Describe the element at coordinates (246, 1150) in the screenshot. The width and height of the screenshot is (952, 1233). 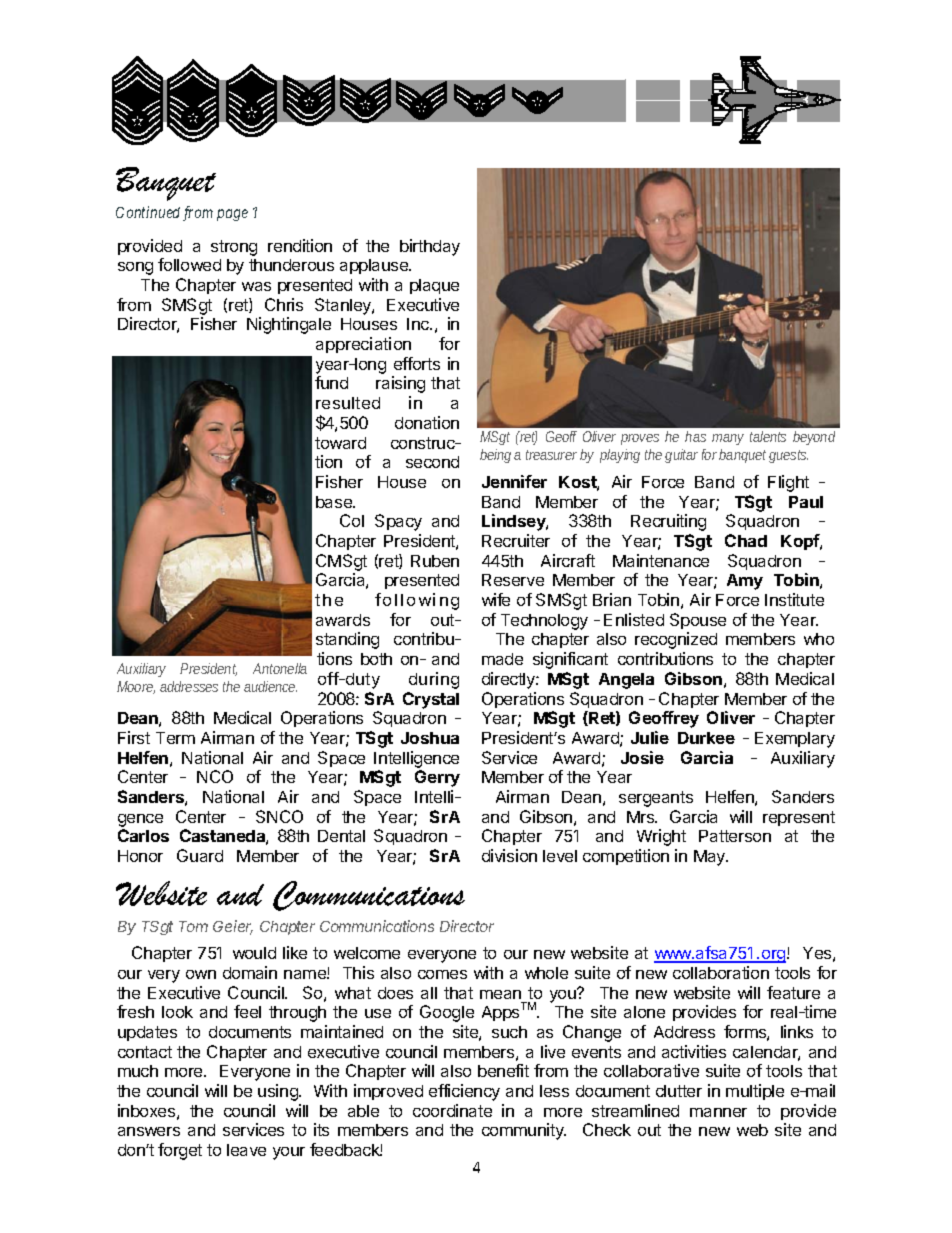
I see `leave` at that location.
